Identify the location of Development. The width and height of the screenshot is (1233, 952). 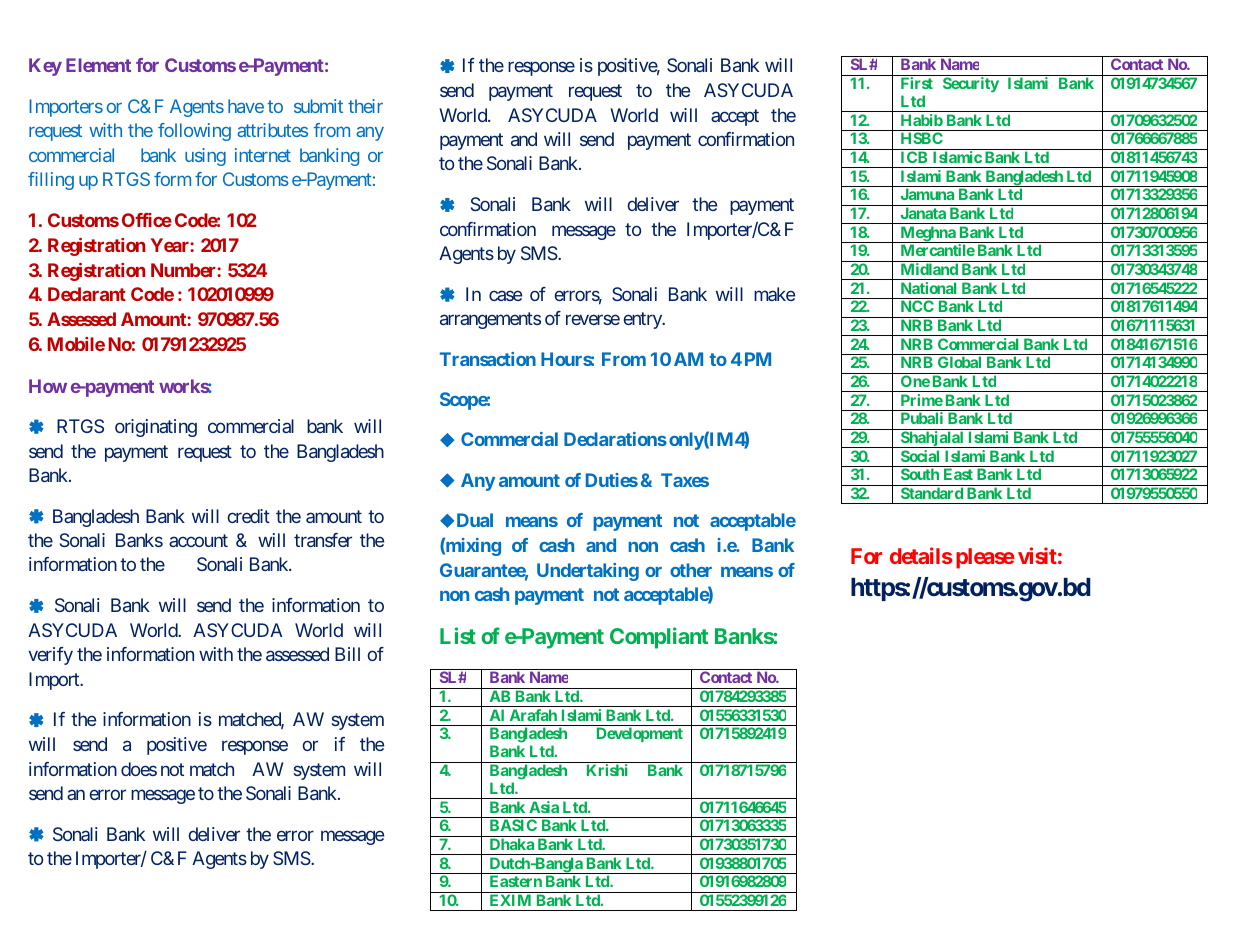
(640, 734).
